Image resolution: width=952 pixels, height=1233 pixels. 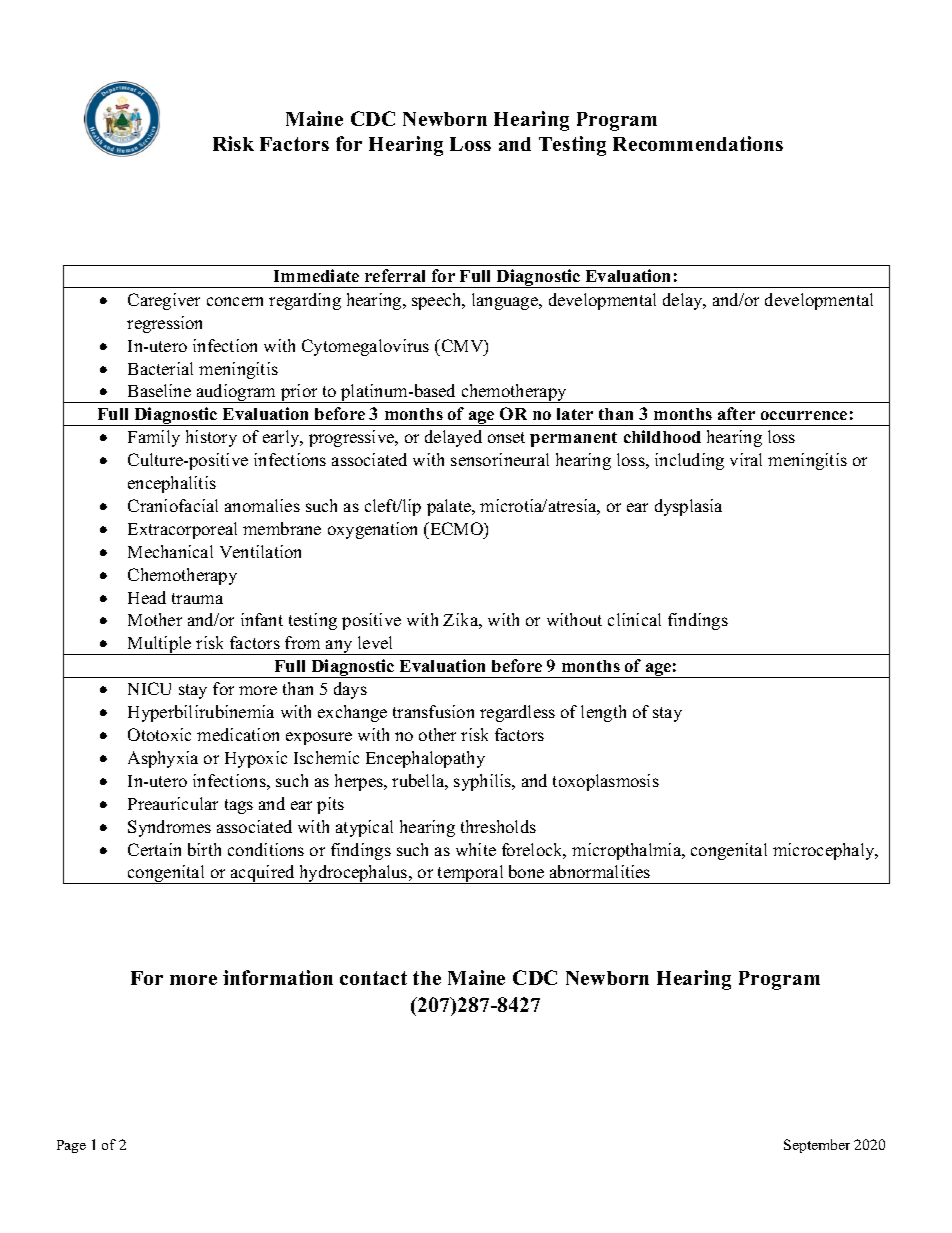 What do you see at coordinates (825, 851) in the document?
I see `microcephaly` at bounding box center [825, 851].
